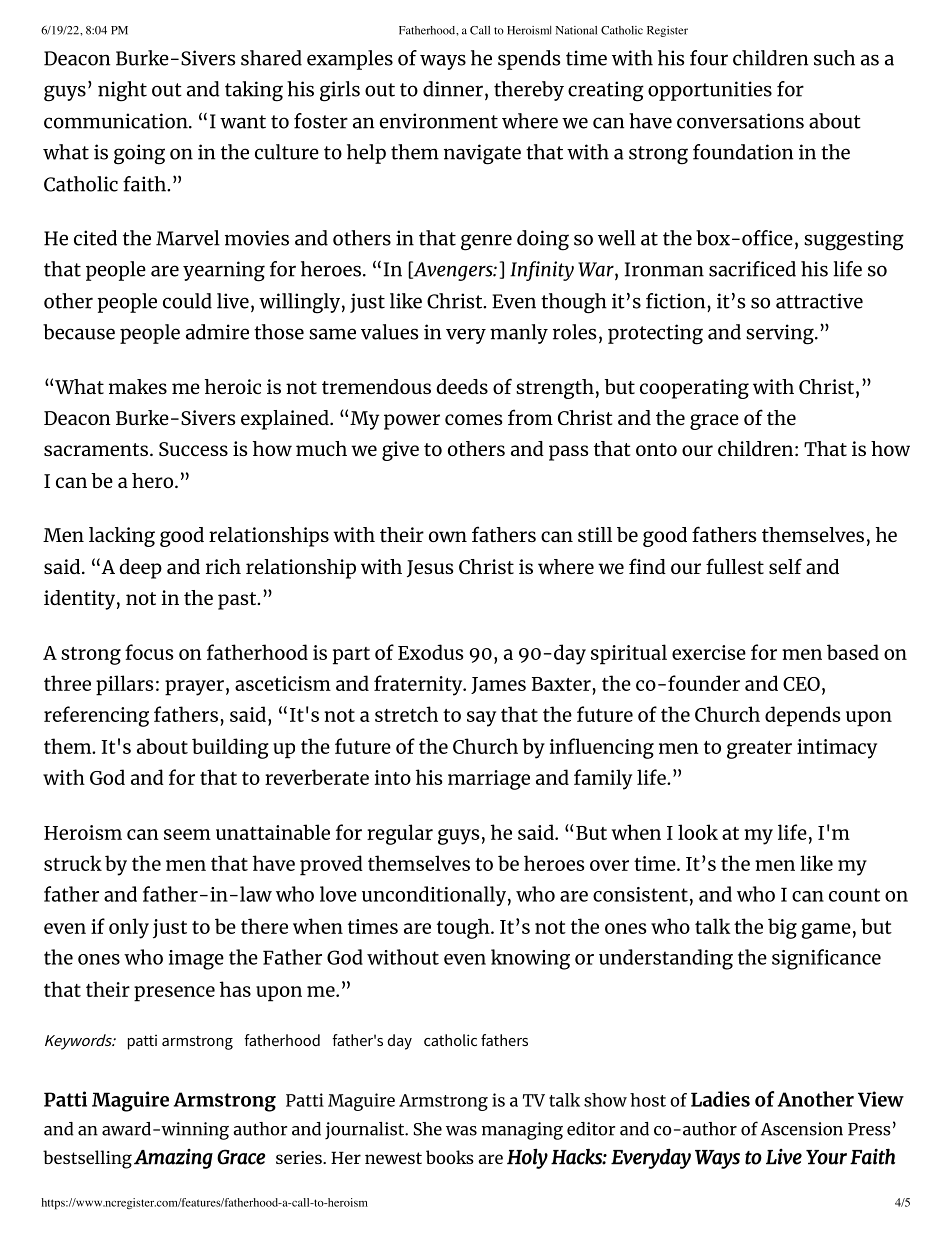  Describe the element at coordinates (141, 569) in the screenshot. I see `deep` at that location.
